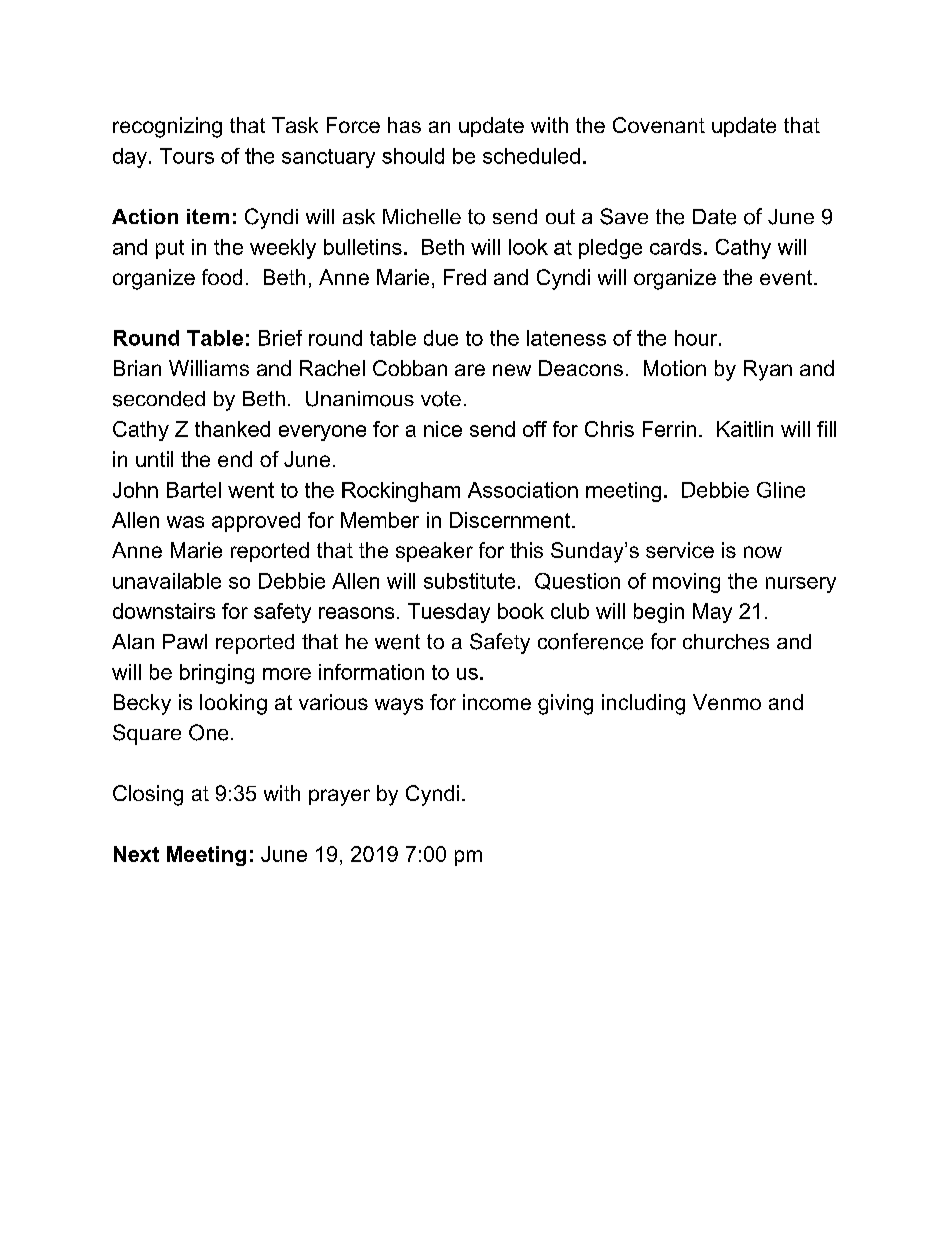  Describe the element at coordinates (727, 702) in the page. I see `Venmo` at that location.
